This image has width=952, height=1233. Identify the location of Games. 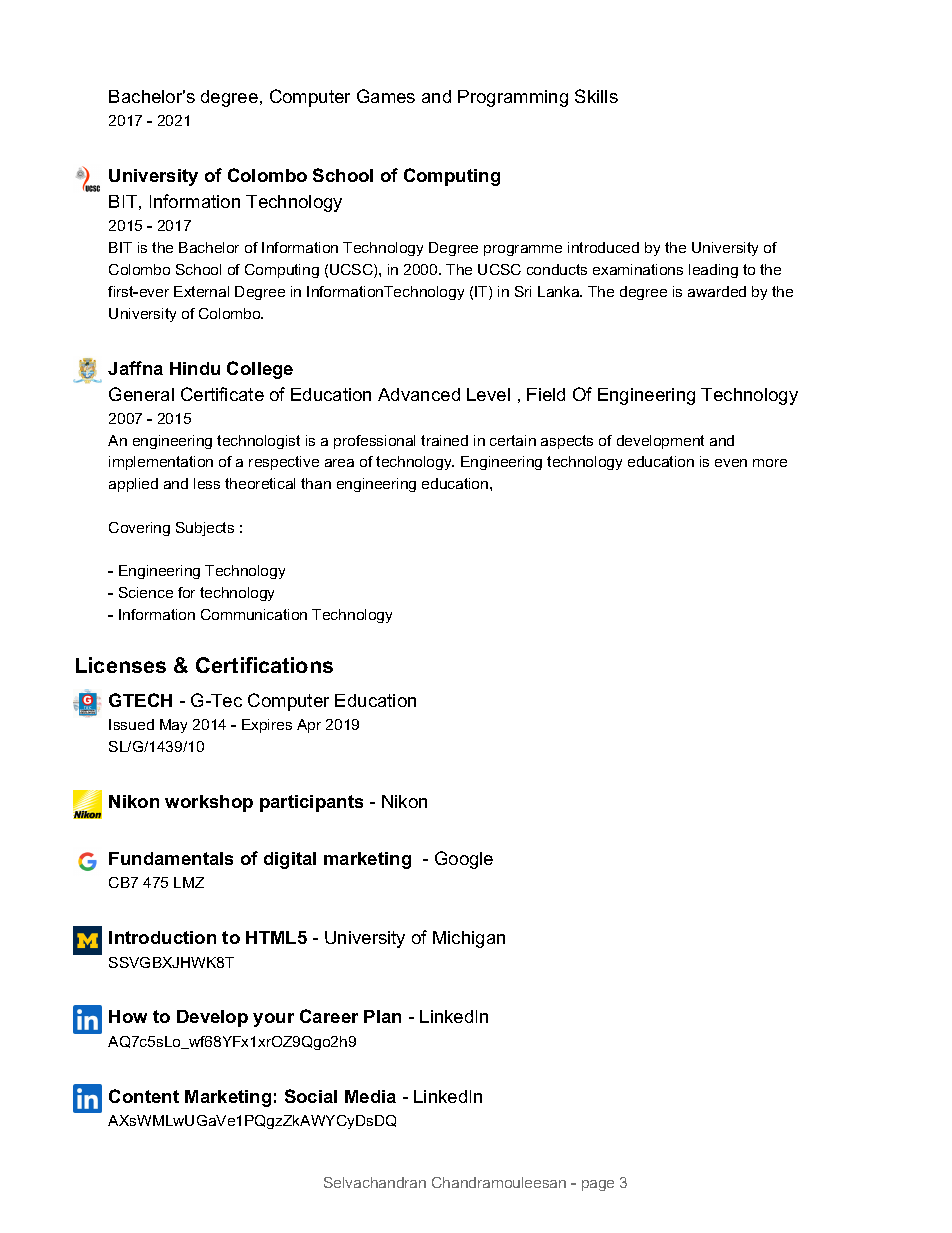
(386, 96).
